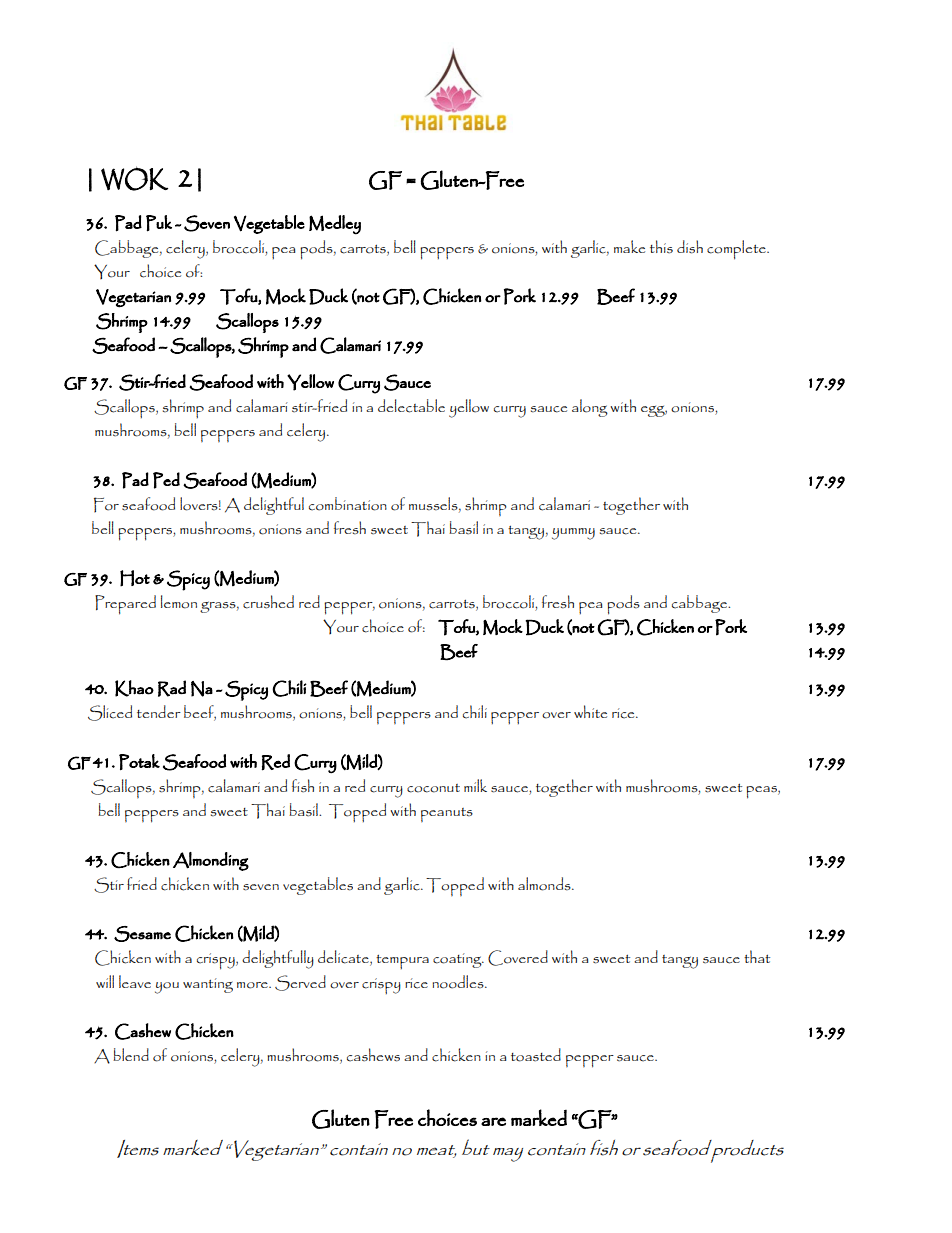  I want to click on yummy, so click(573, 534).
